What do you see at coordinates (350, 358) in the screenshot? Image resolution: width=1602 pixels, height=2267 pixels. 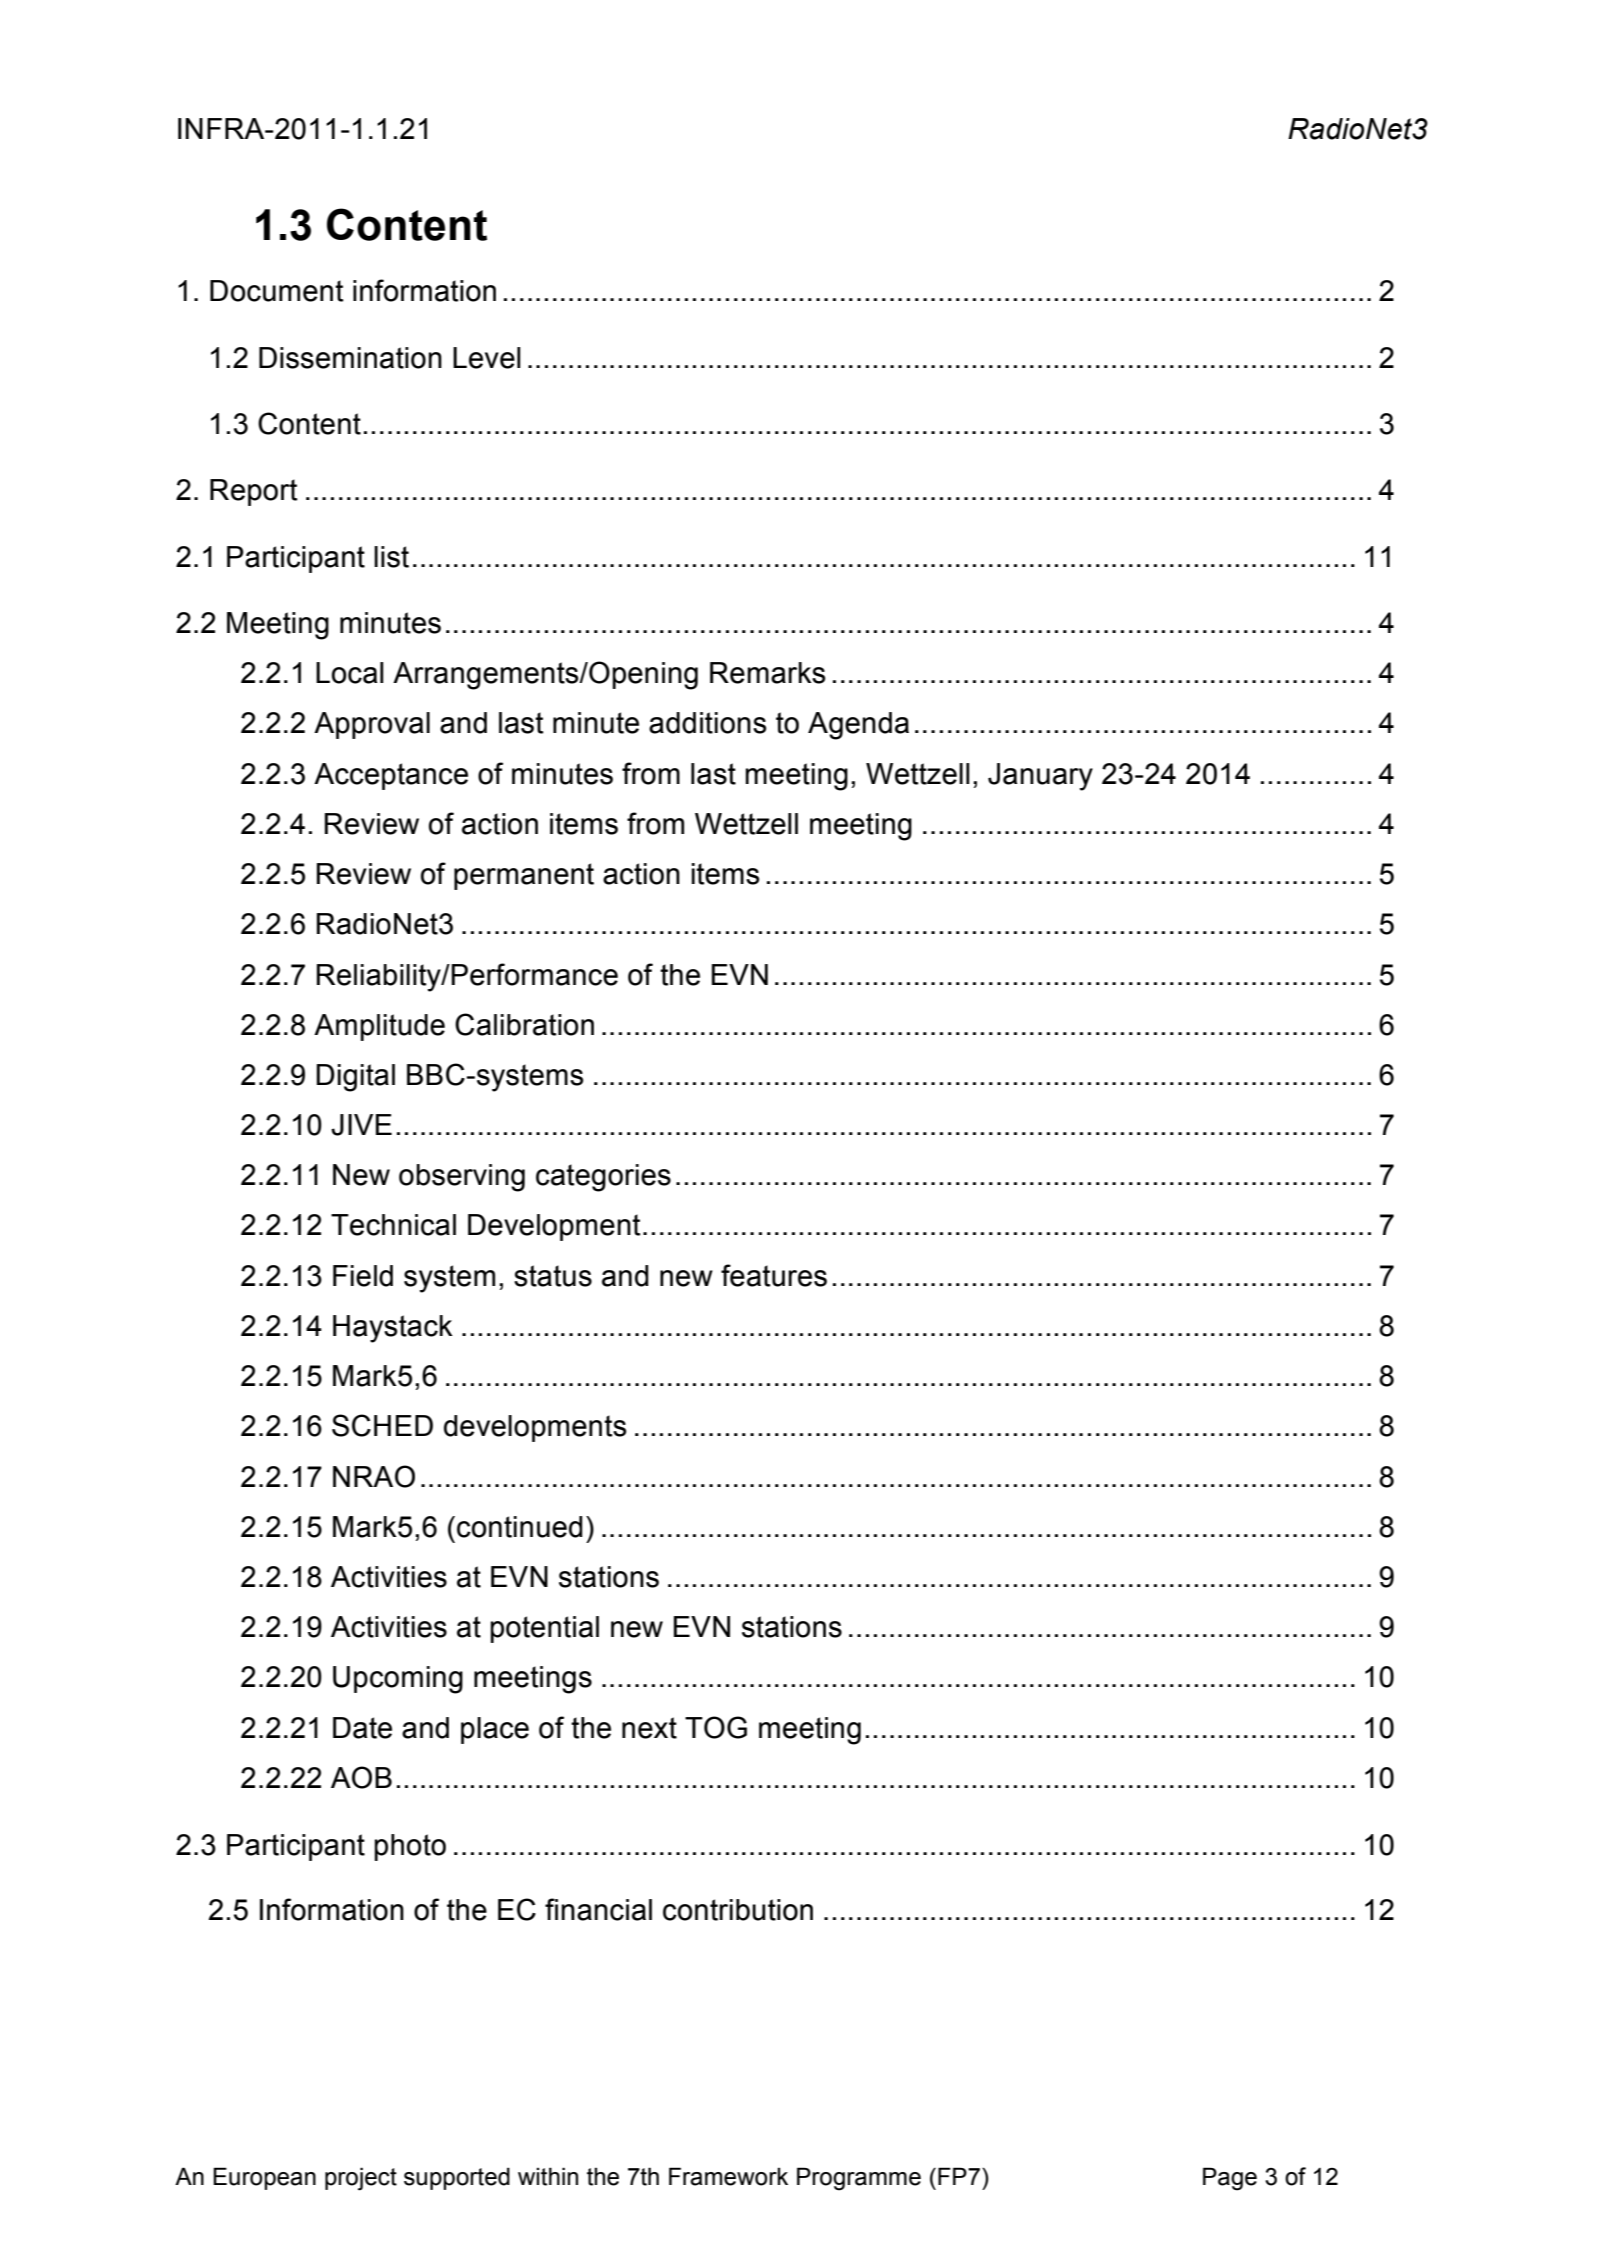 I see `Dissemination` at bounding box center [350, 358].
